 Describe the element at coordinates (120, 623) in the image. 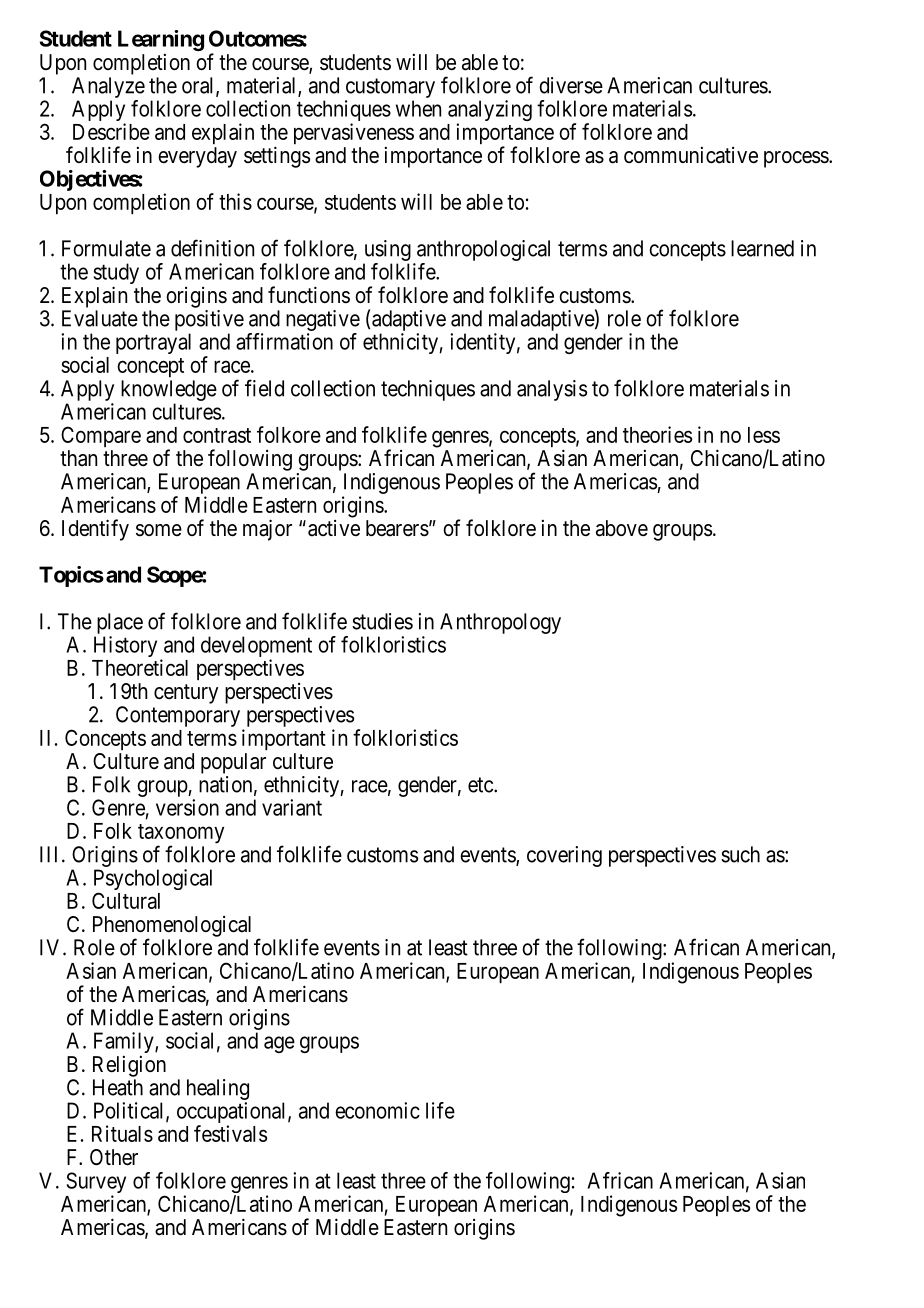

I see `place` at that location.
